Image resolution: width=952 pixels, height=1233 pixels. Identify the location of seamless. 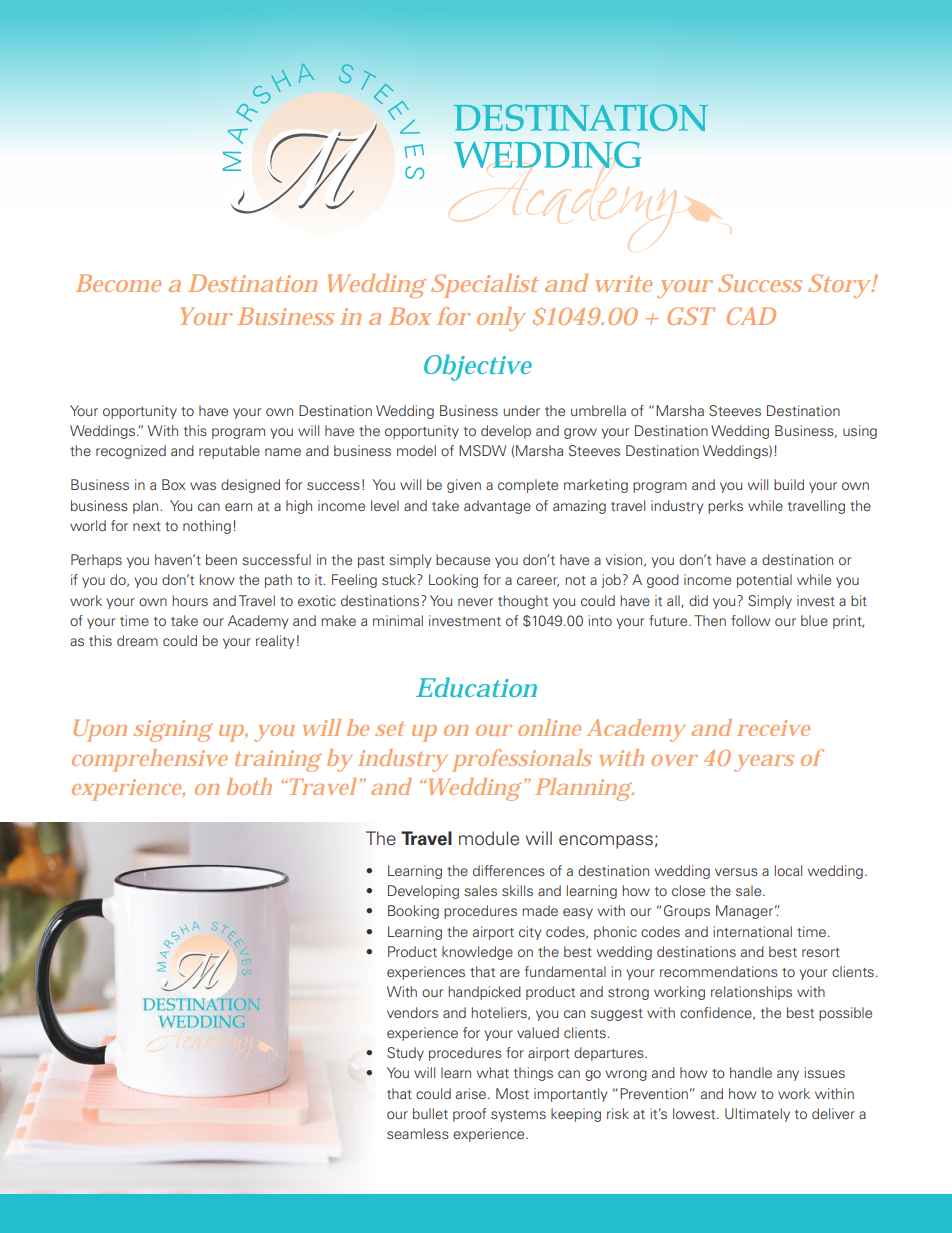
(418, 1133).
